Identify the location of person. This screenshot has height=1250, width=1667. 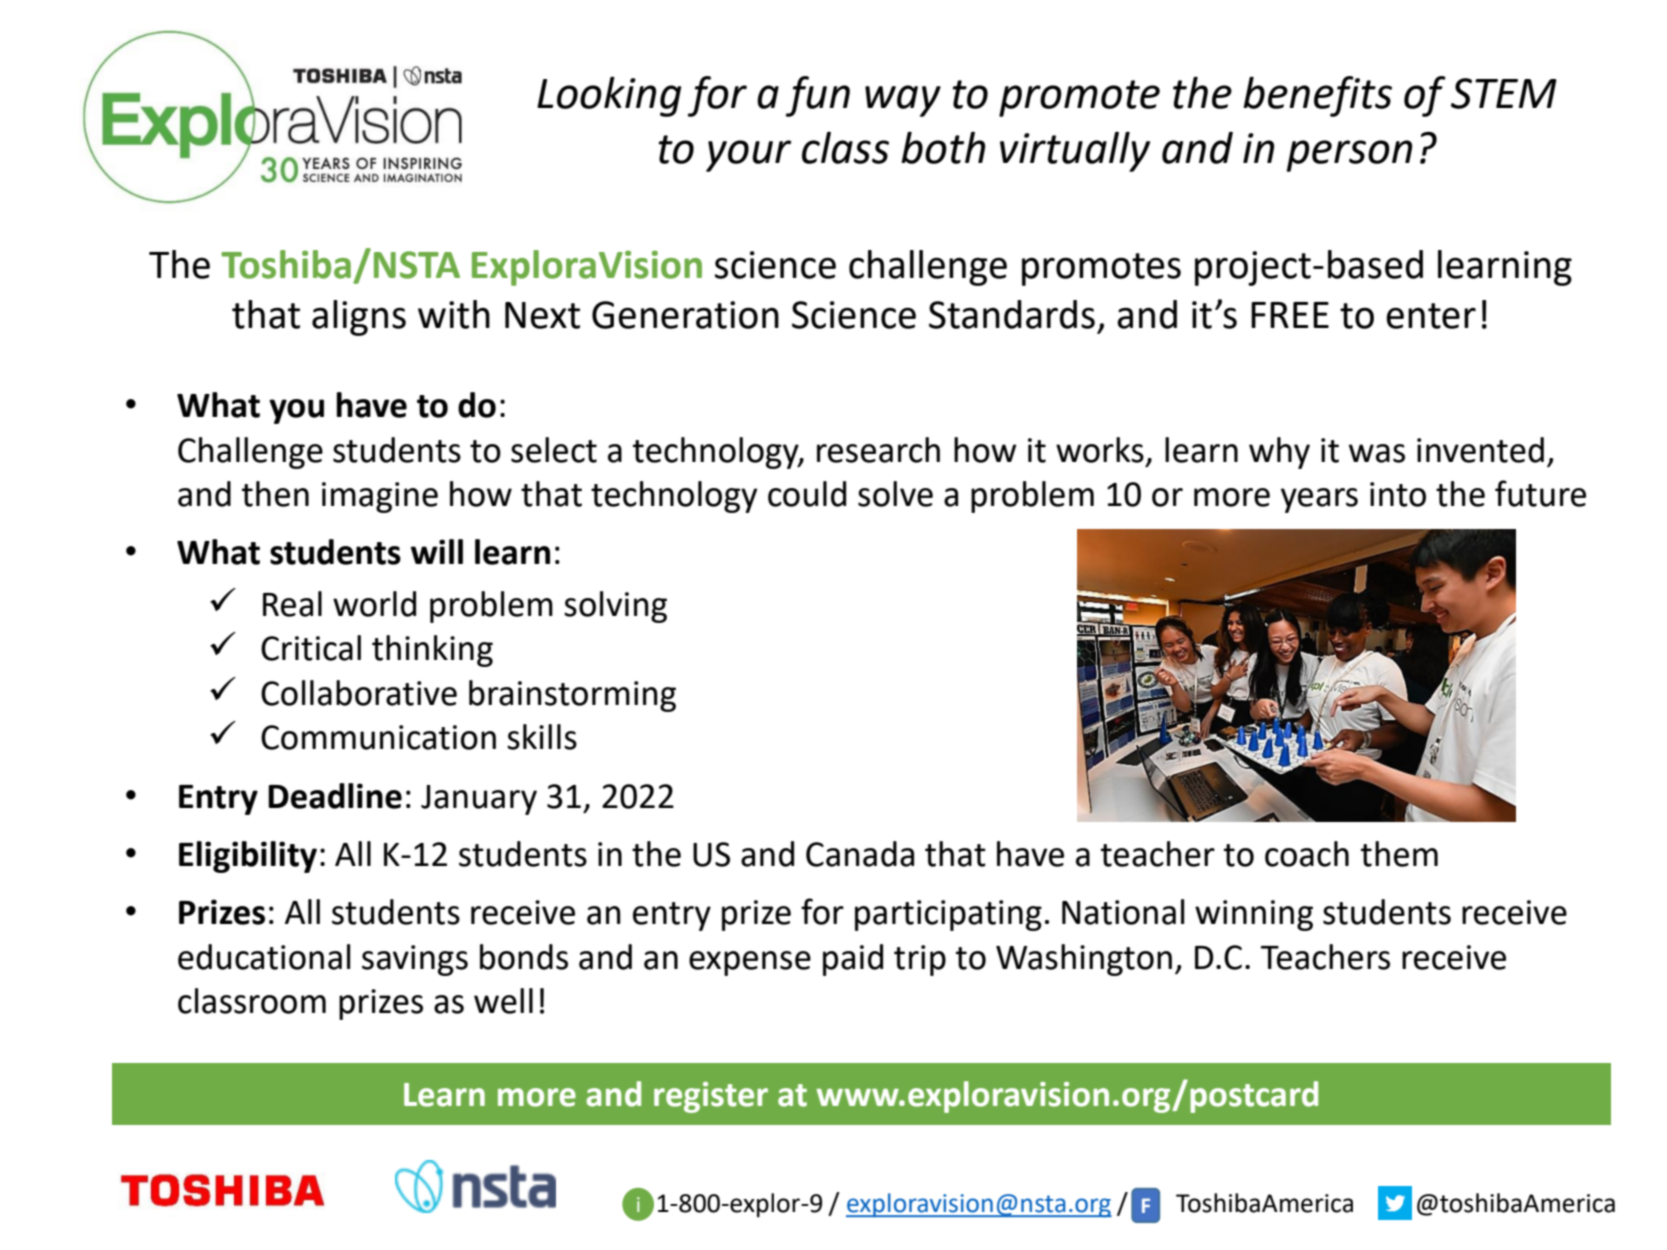
(1349, 156).
